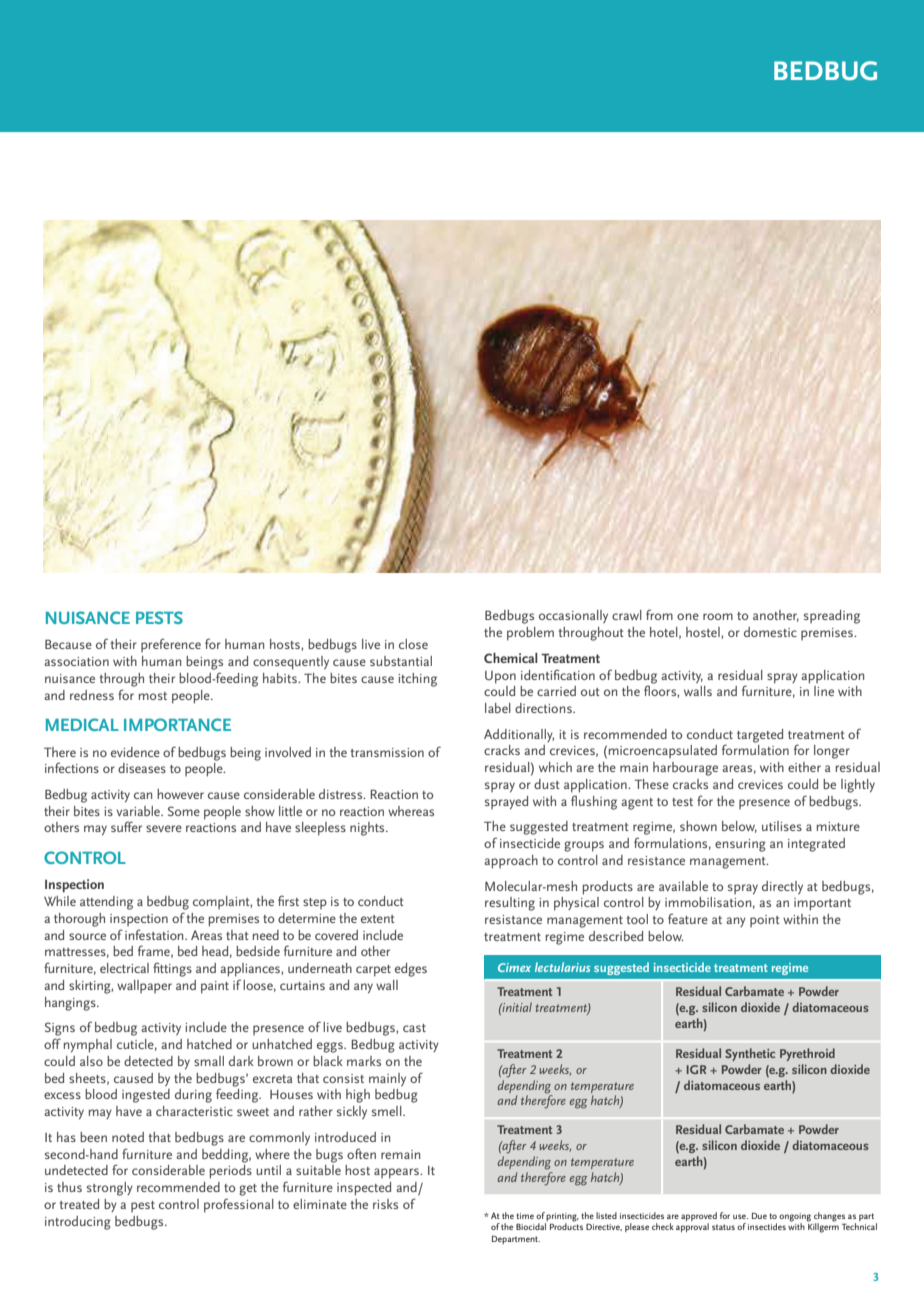 Image resolution: width=924 pixels, height=1308 pixels. Describe the element at coordinates (525, 1216) in the screenshot. I see `time` at that location.
